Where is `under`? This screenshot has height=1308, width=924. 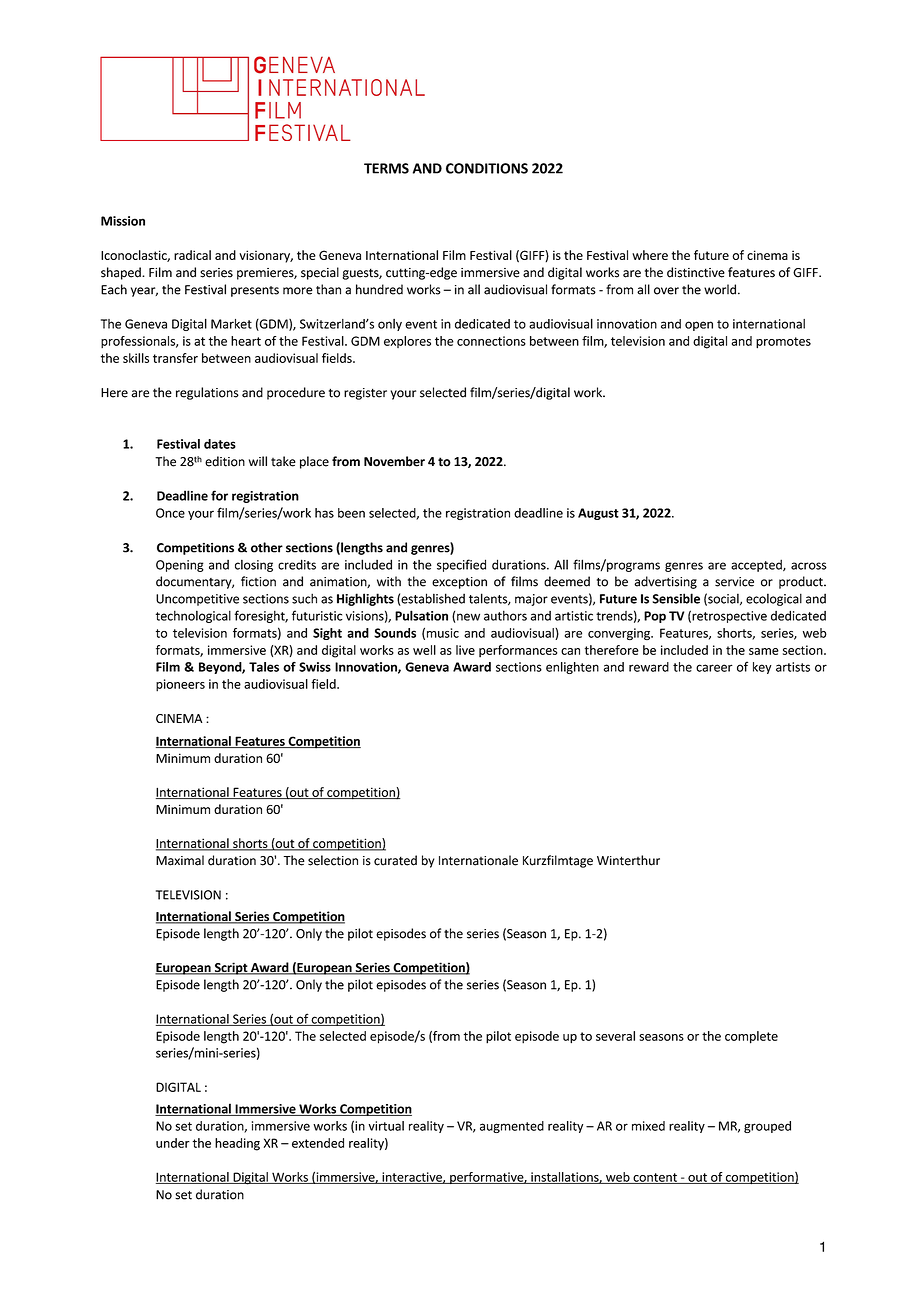 under is located at coordinates (173, 1143).
